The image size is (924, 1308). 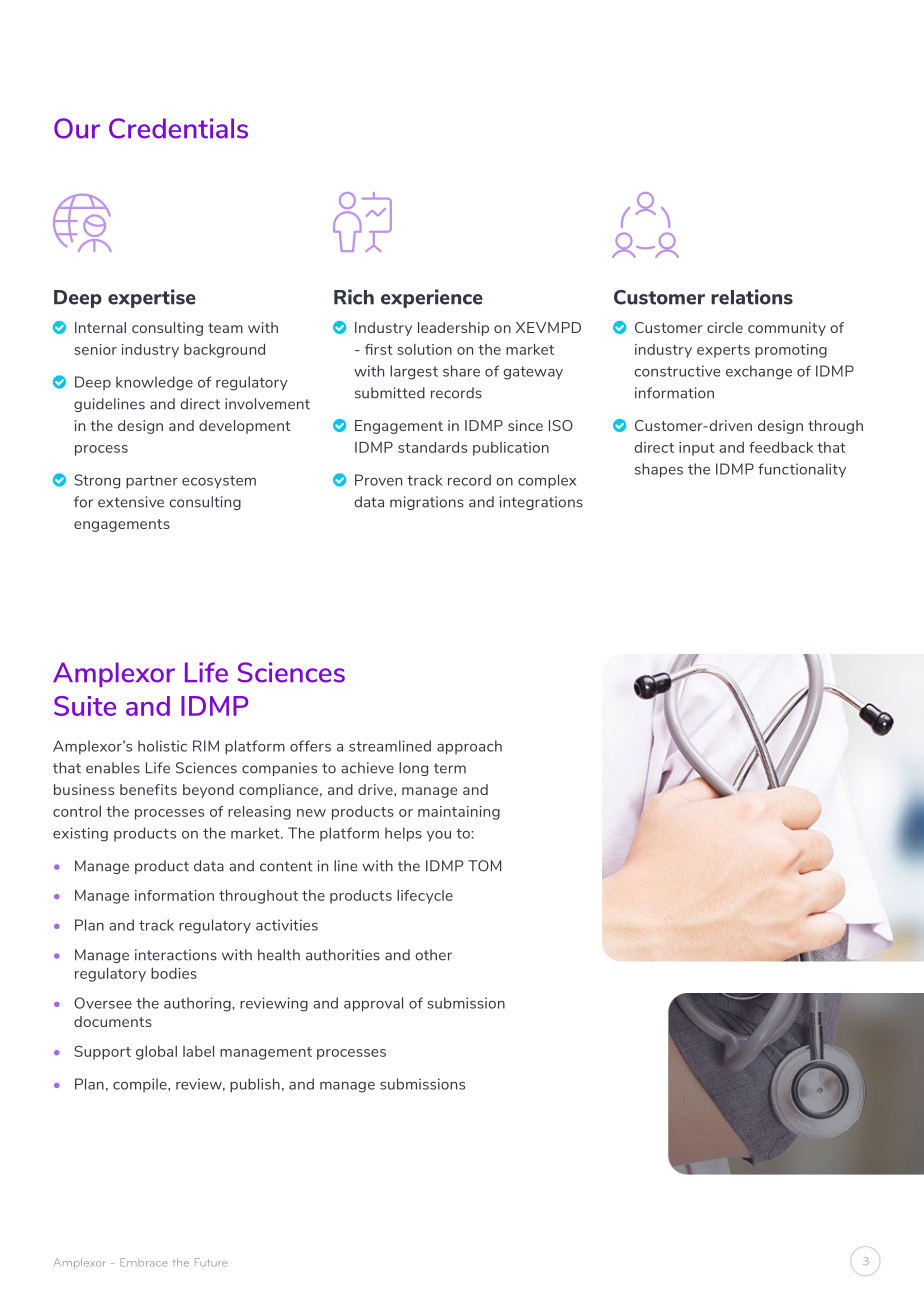 I want to click on approach, so click(x=469, y=747).
